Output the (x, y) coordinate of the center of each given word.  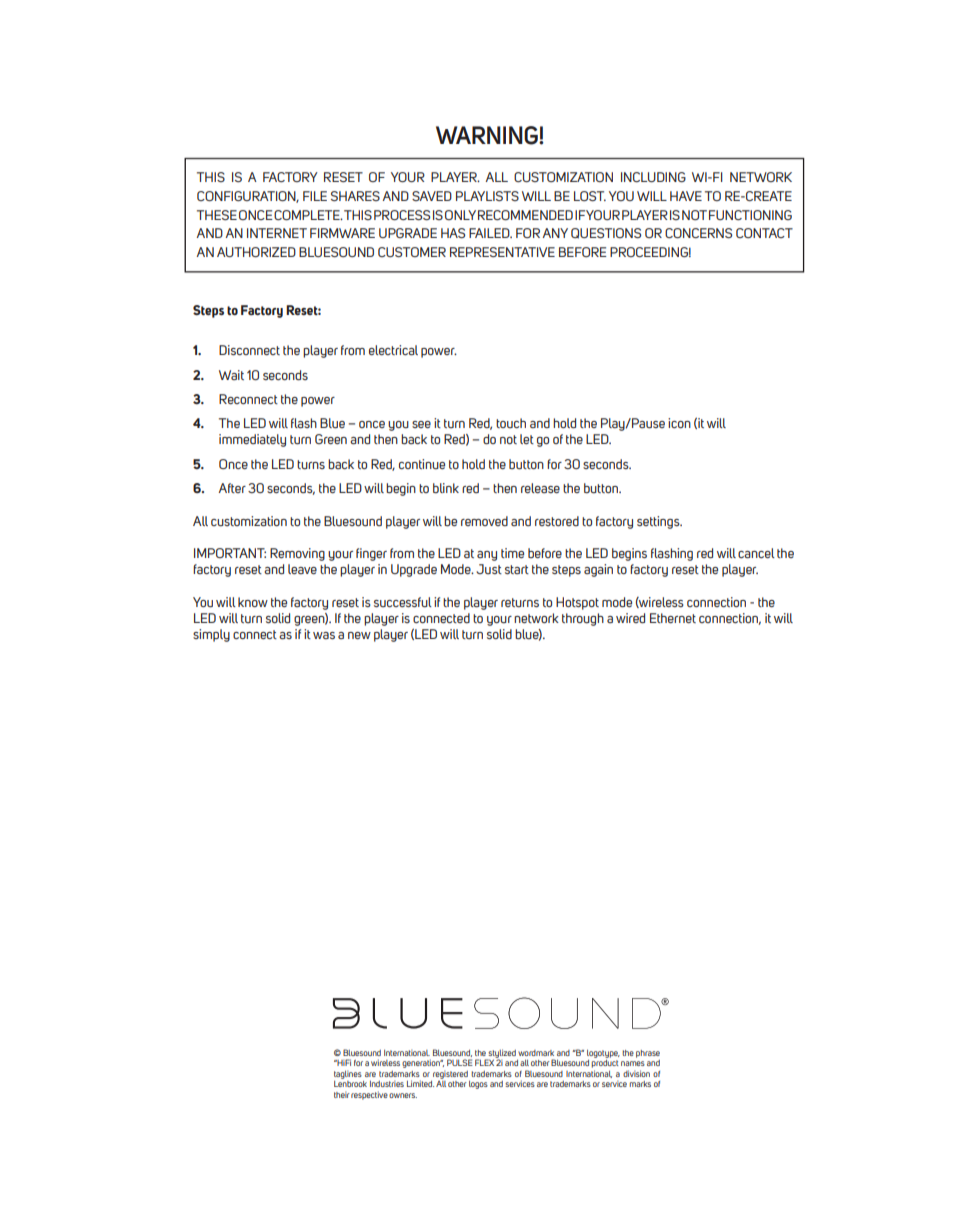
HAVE (686, 196)
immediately (252, 440)
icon (679, 423)
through (583, 619)
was (324, 635)
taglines (348, 1074)
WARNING (488, 135)
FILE (315, 196)
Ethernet (673, 618)
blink (446, 488)
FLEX (485, 1061)
